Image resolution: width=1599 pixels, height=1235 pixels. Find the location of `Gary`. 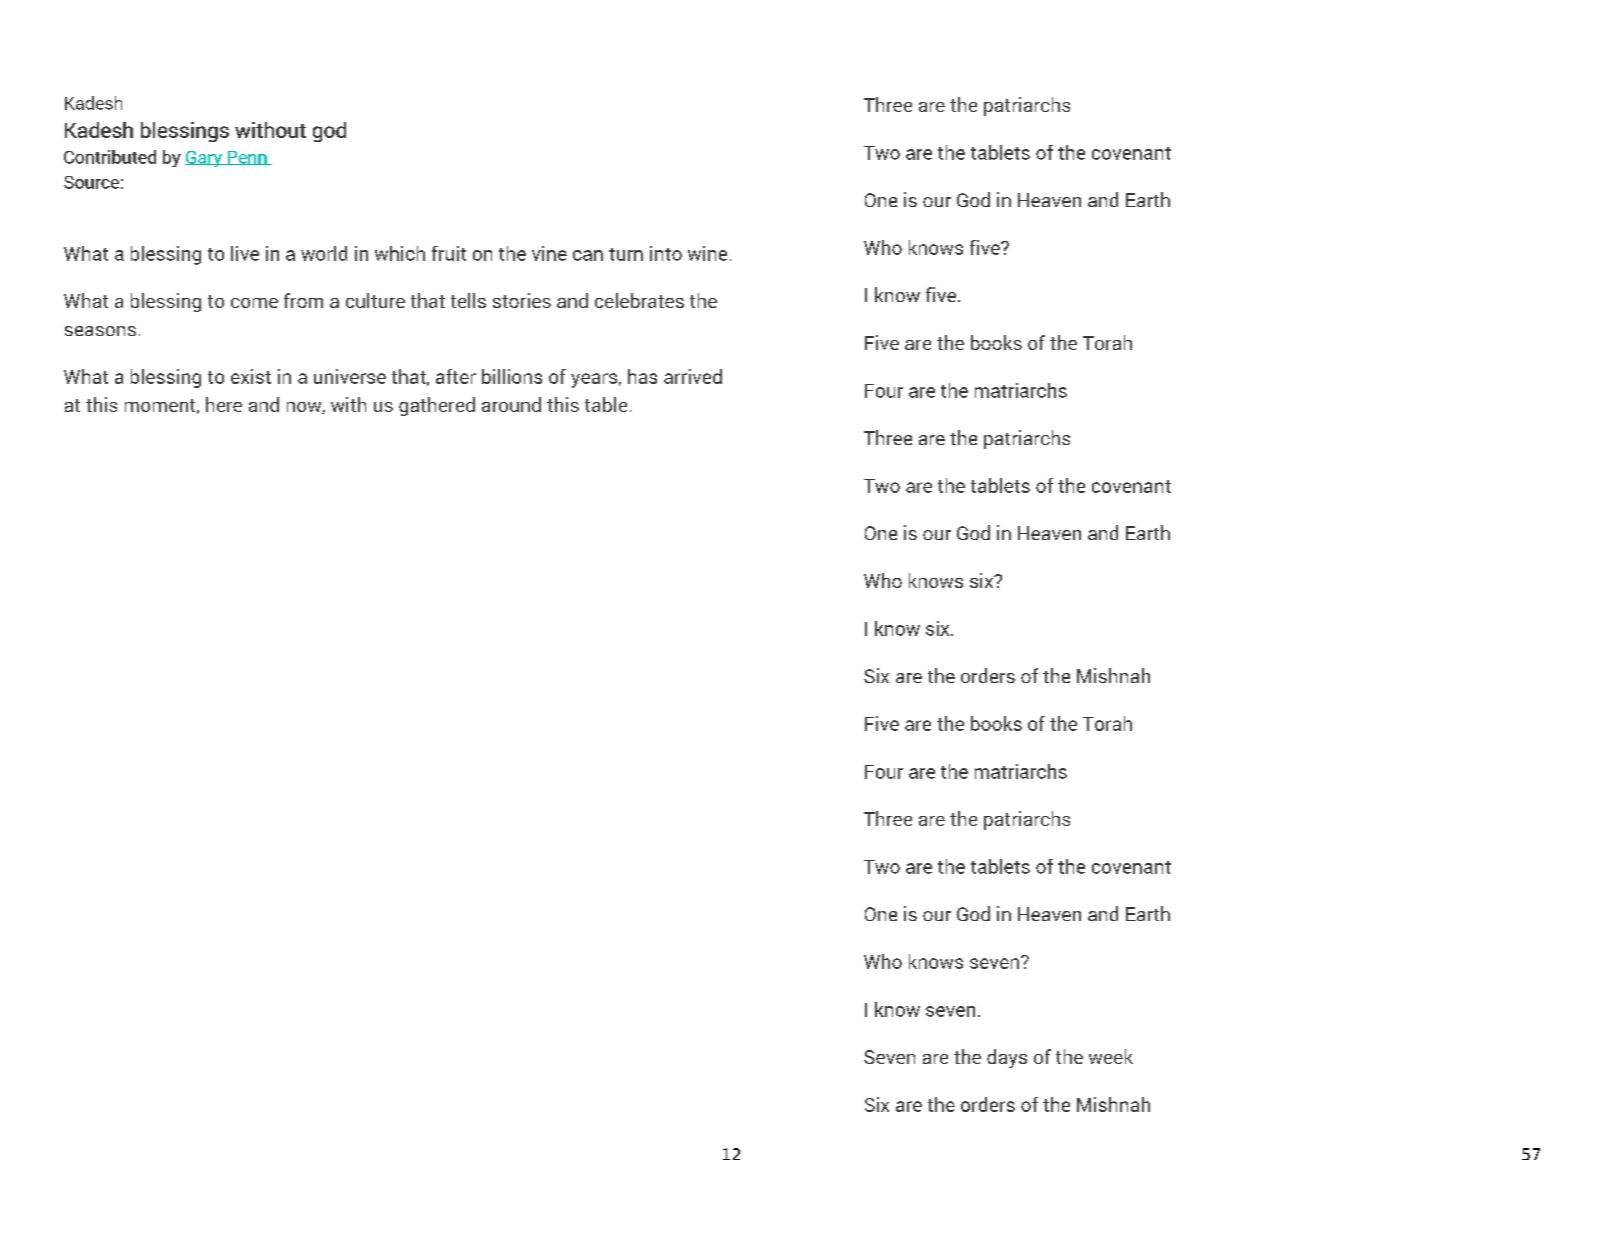

Gary is located at coordinates (204, 159).
